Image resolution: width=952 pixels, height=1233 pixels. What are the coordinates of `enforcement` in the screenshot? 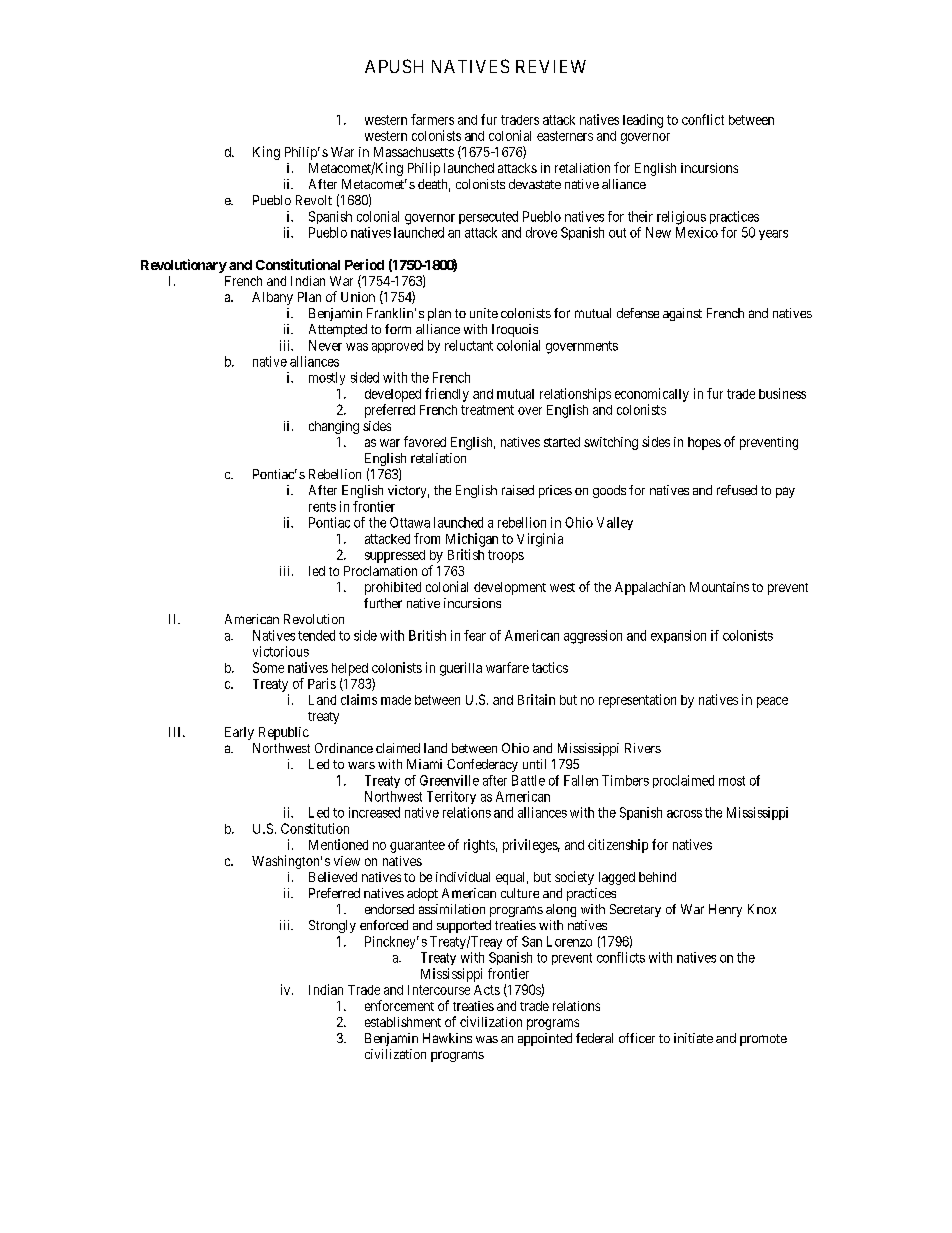 It's located at (399, 1005).
